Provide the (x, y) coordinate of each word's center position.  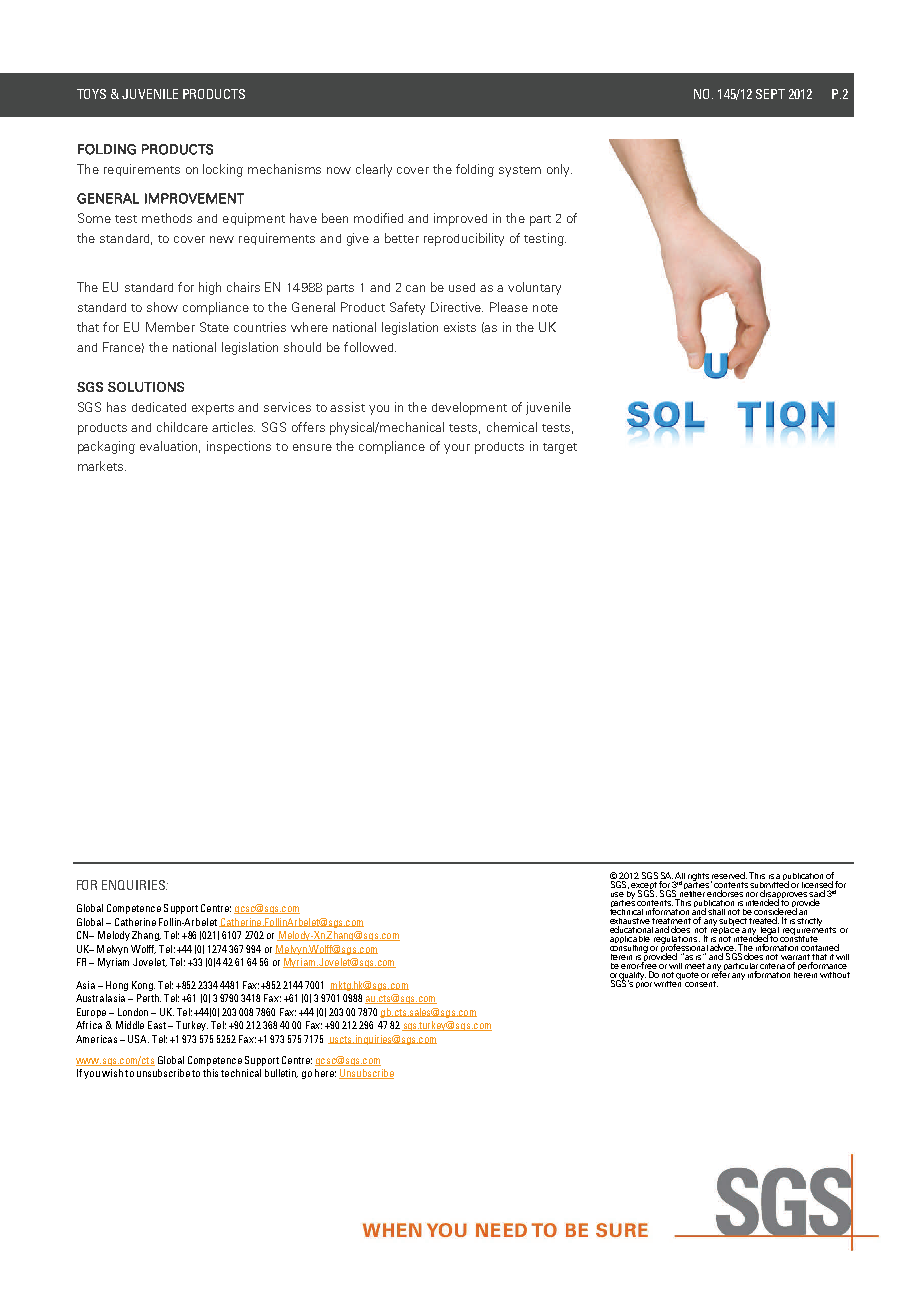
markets (102, 466)
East (157, 1025)
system (520, 171)
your (457, 449)
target (560, 448)
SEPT (770, 94)
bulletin (281, 1073)
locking (223, 170)
